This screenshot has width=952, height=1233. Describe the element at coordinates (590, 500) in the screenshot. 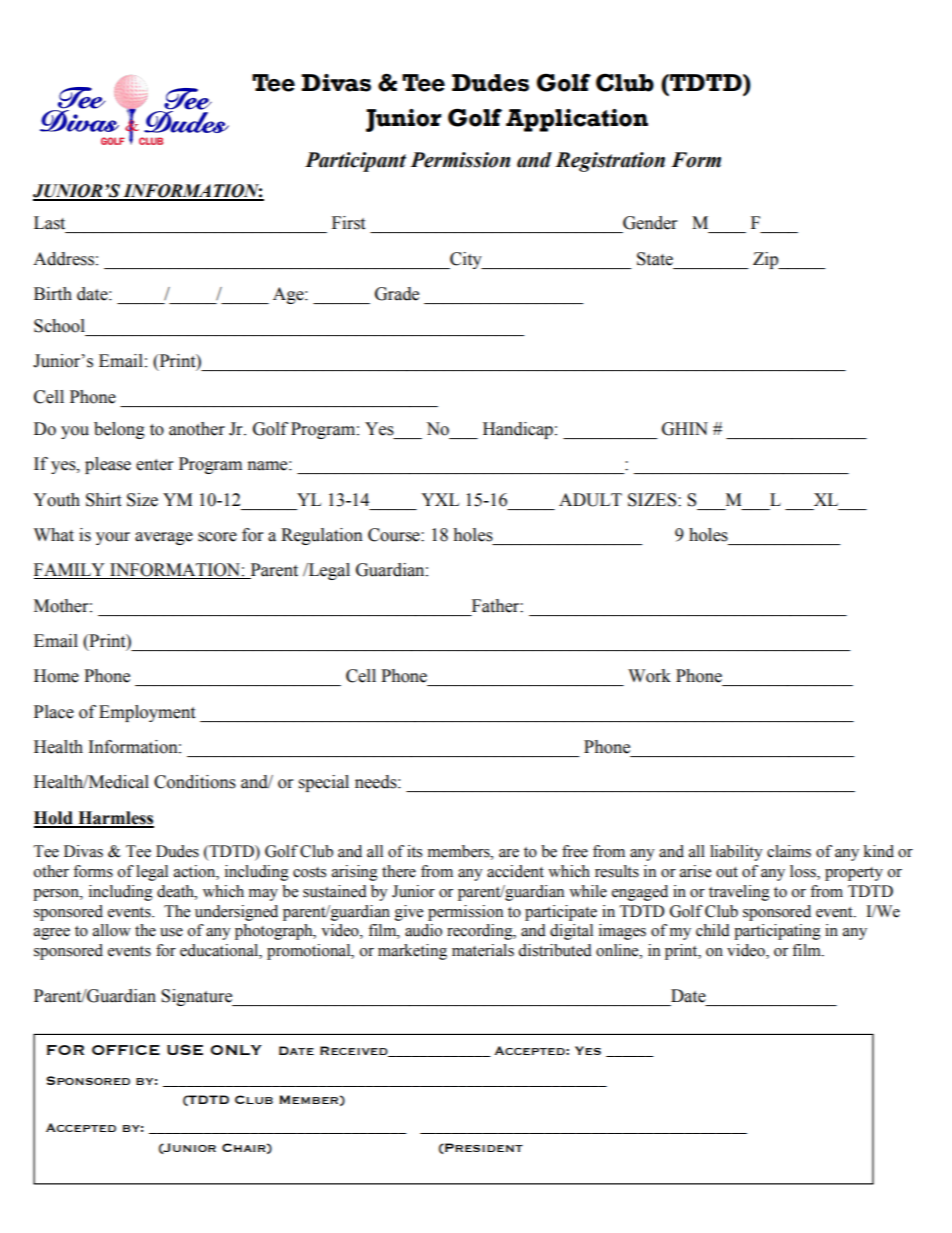

I see `ADULT` at that location.
